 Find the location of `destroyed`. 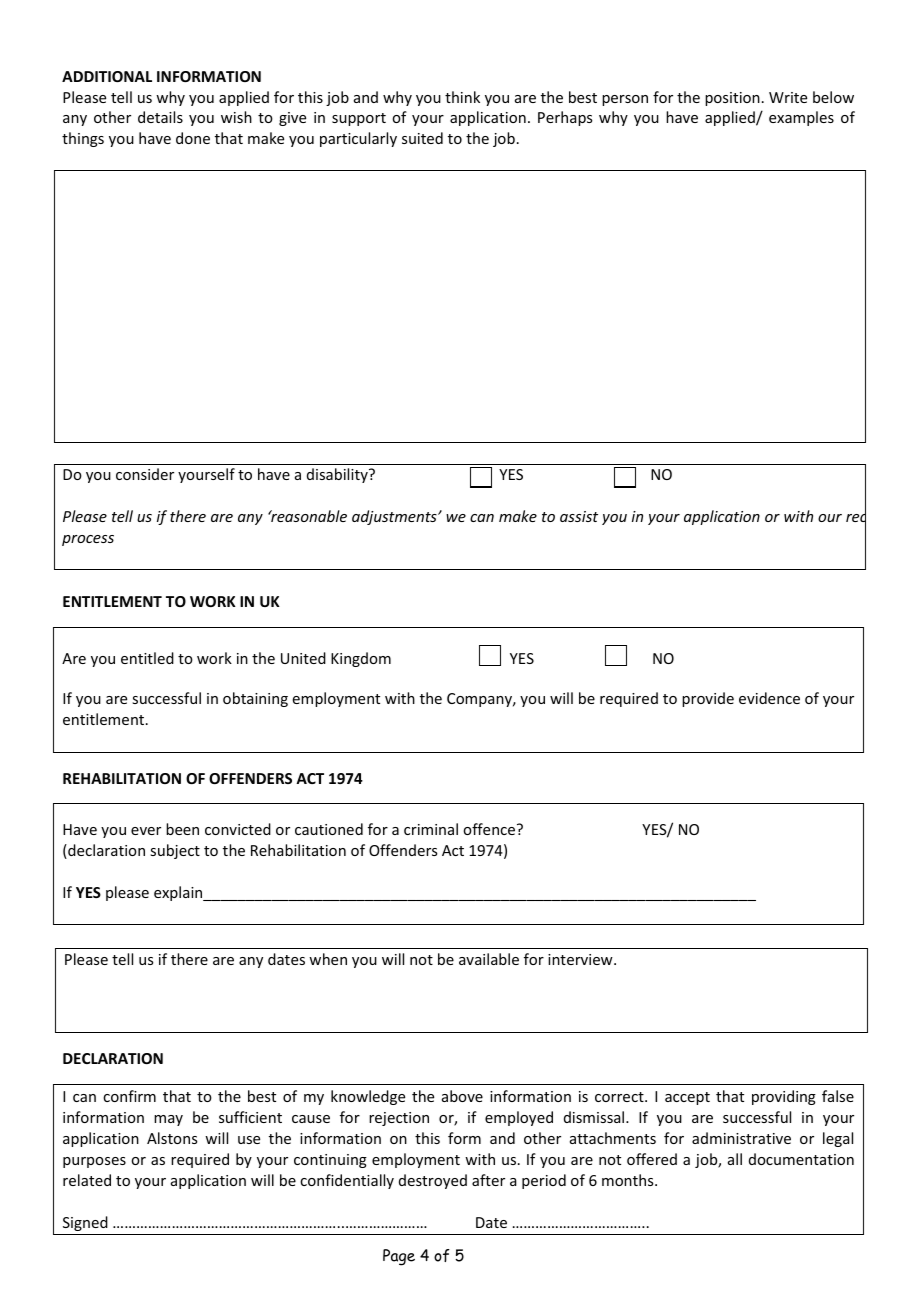

destroyed is located at coordinates (433, 1181).
